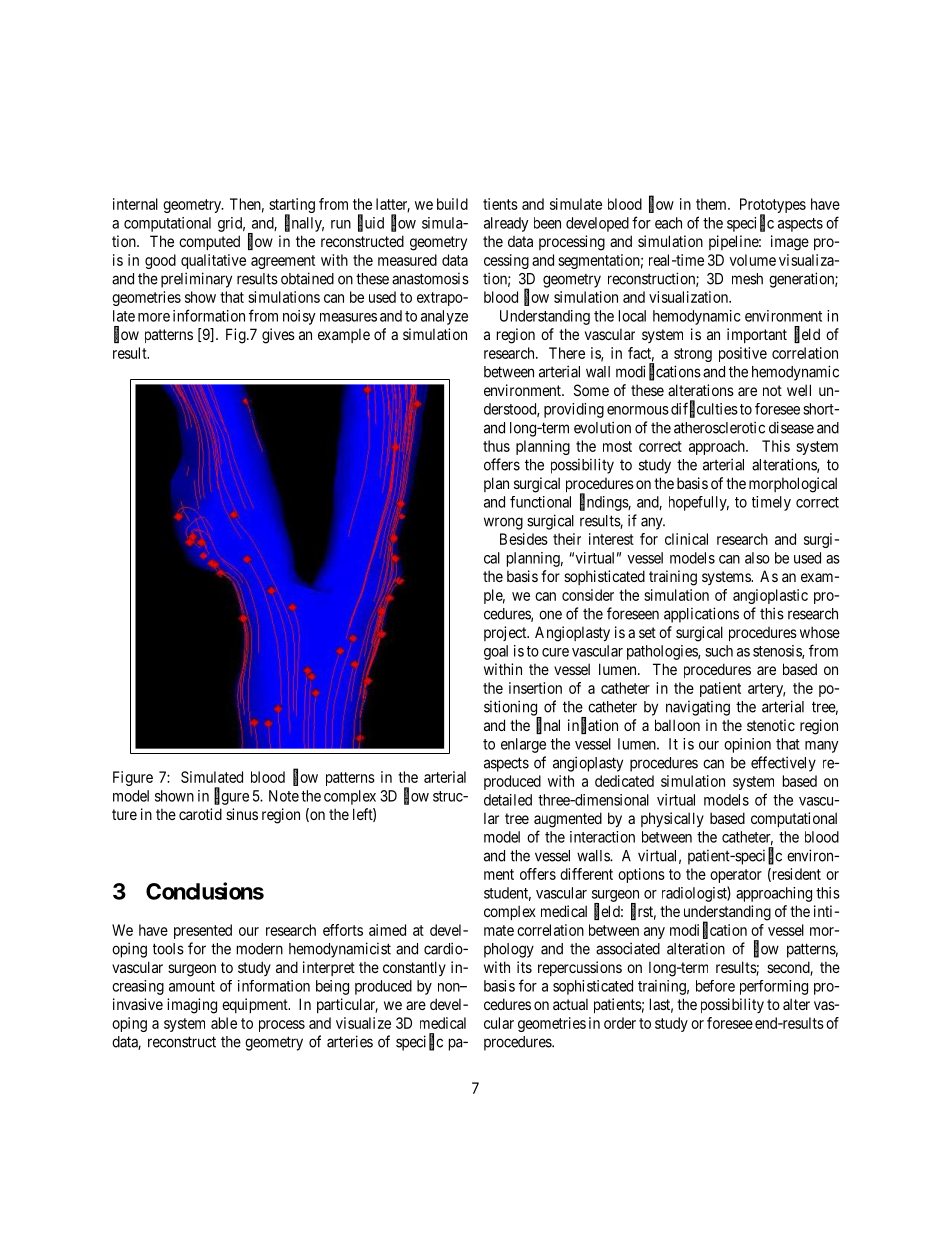 The height and width of the image is (1233, 952). I want to click on project, so click(506, 633).
